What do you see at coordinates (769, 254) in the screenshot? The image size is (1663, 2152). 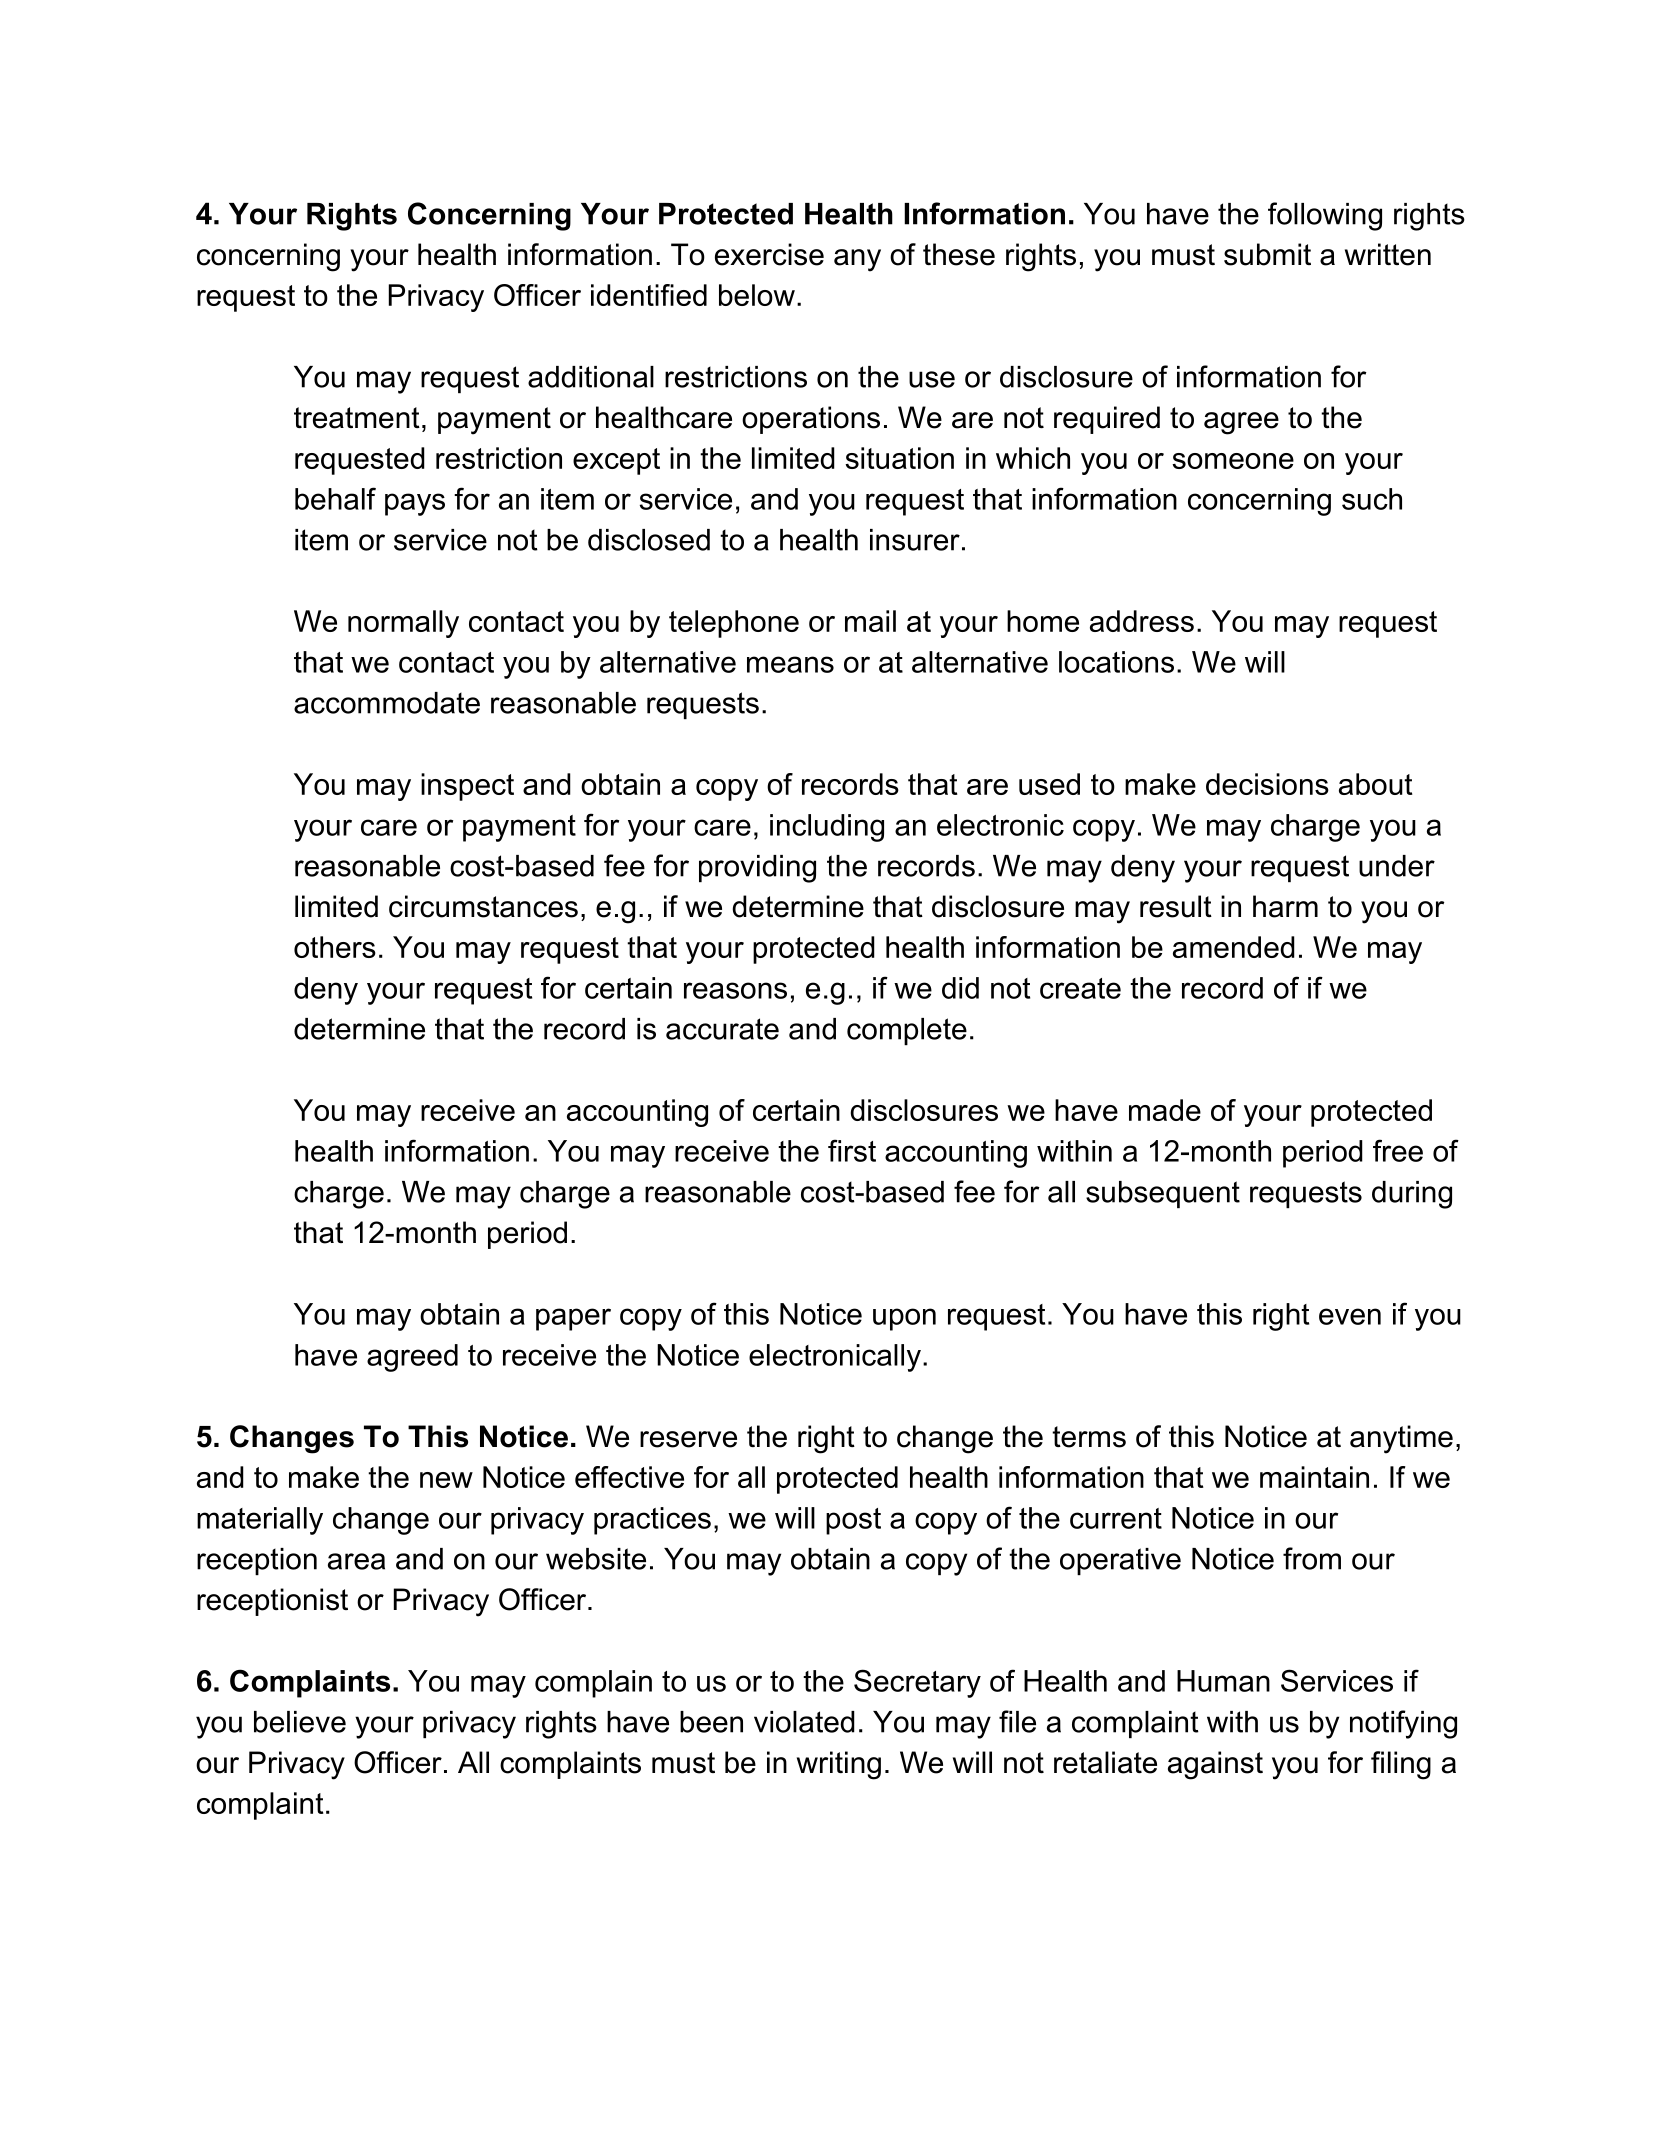 I see `exercise` at bounding box center [769, 254].
